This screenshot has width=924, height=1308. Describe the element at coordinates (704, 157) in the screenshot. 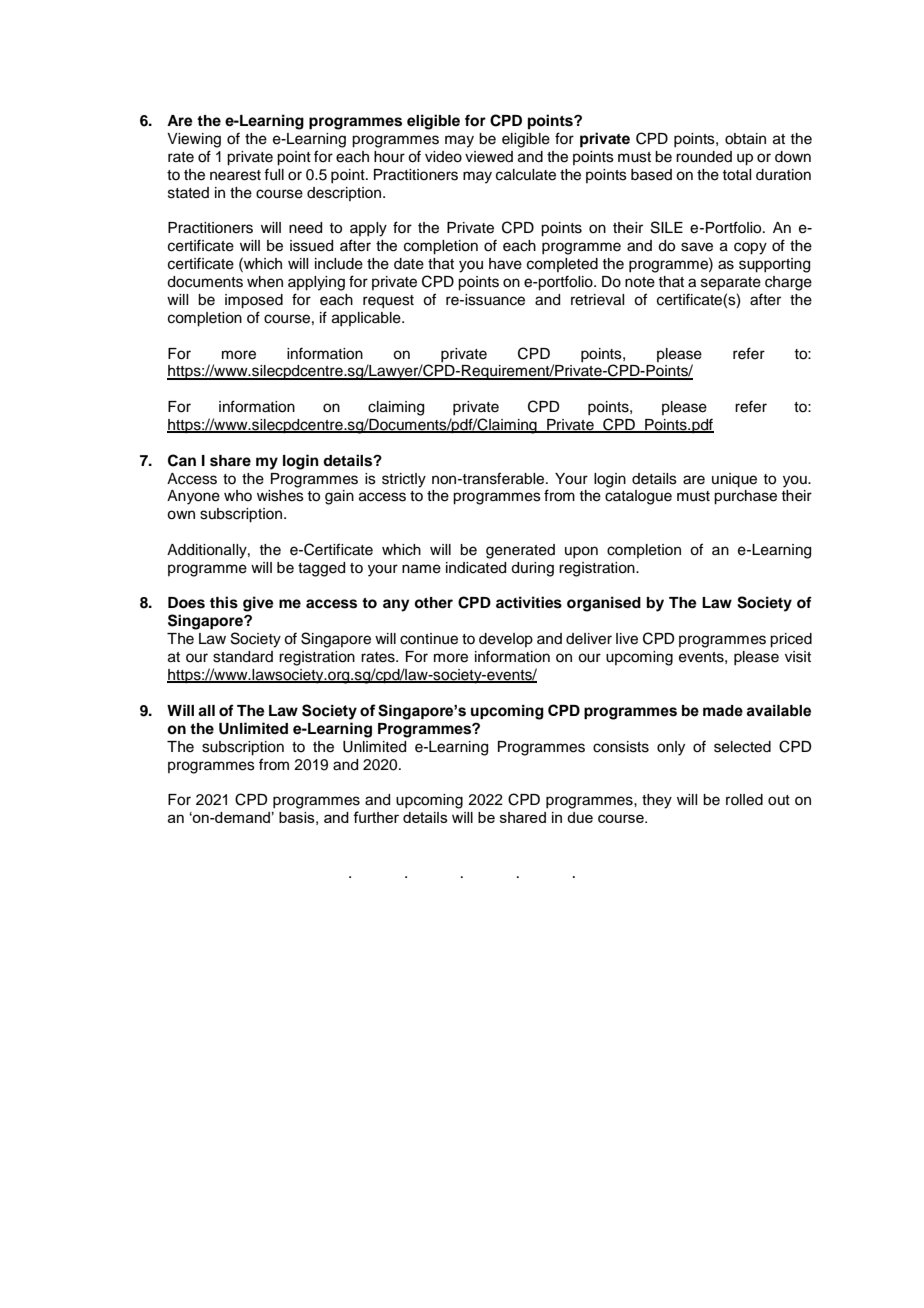

I see `rounded` at that location.
